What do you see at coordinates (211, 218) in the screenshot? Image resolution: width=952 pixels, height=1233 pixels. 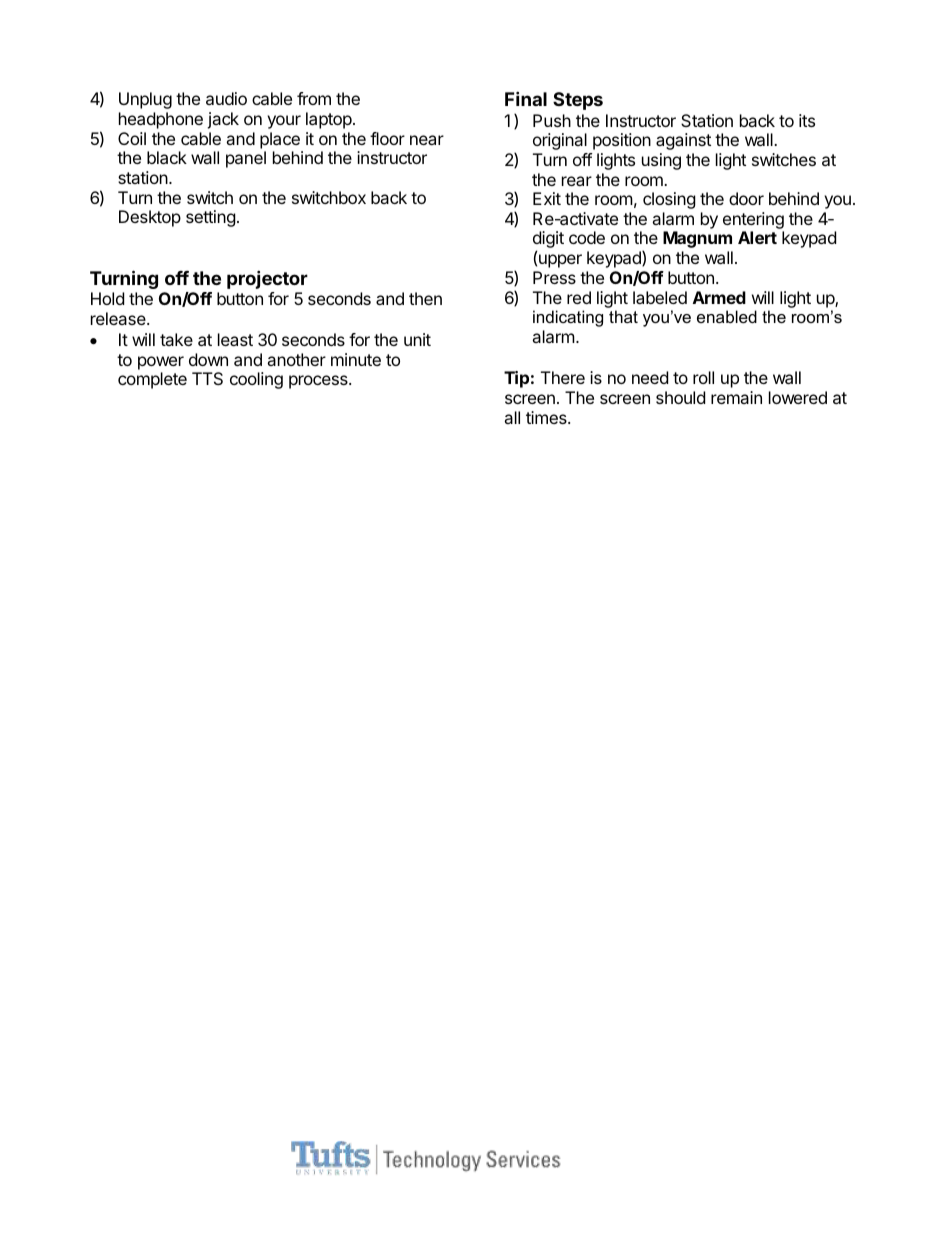 I see `setting` at bounding box center [211, 218].
